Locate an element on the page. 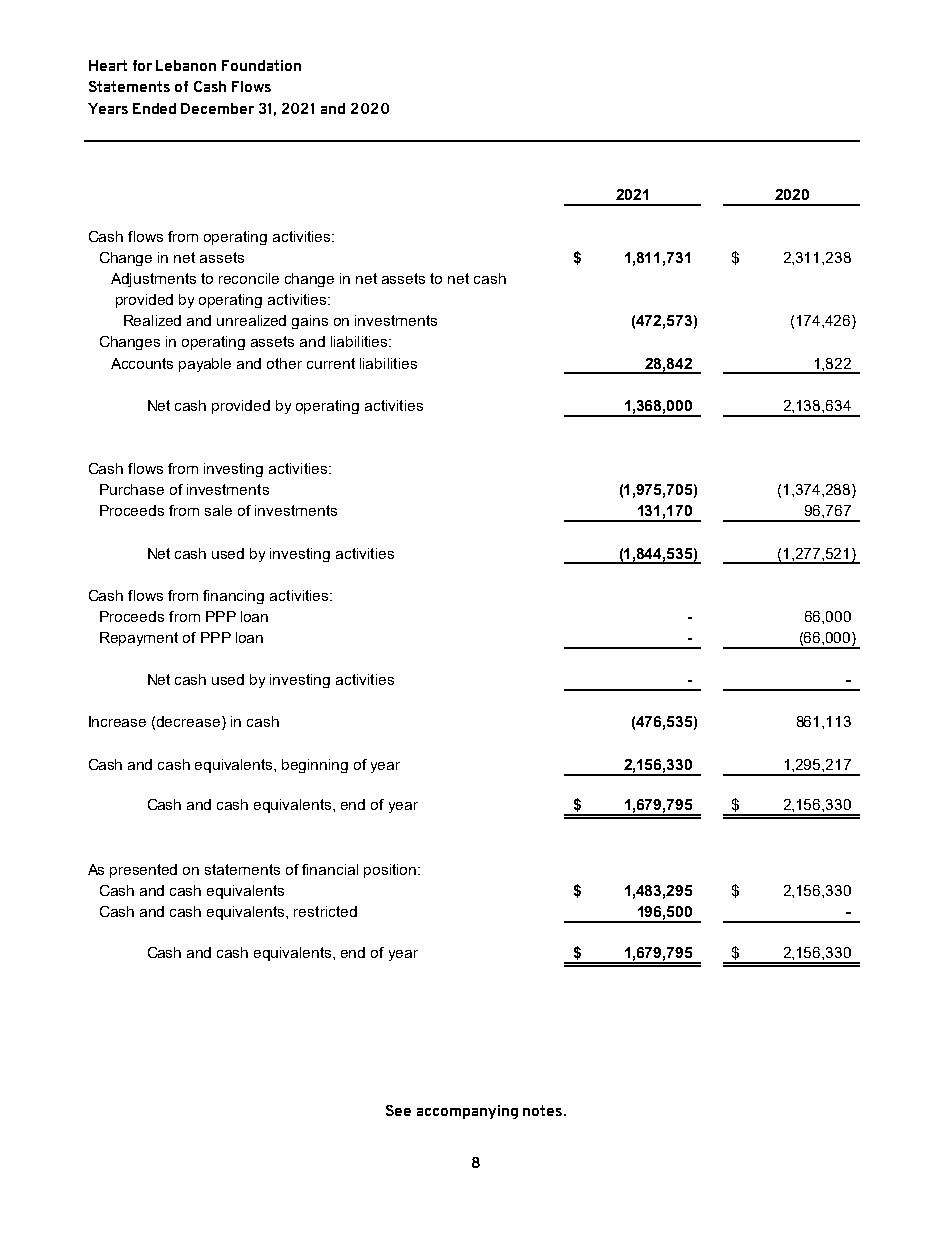  Foundation is located at coordinates (261, 65).
